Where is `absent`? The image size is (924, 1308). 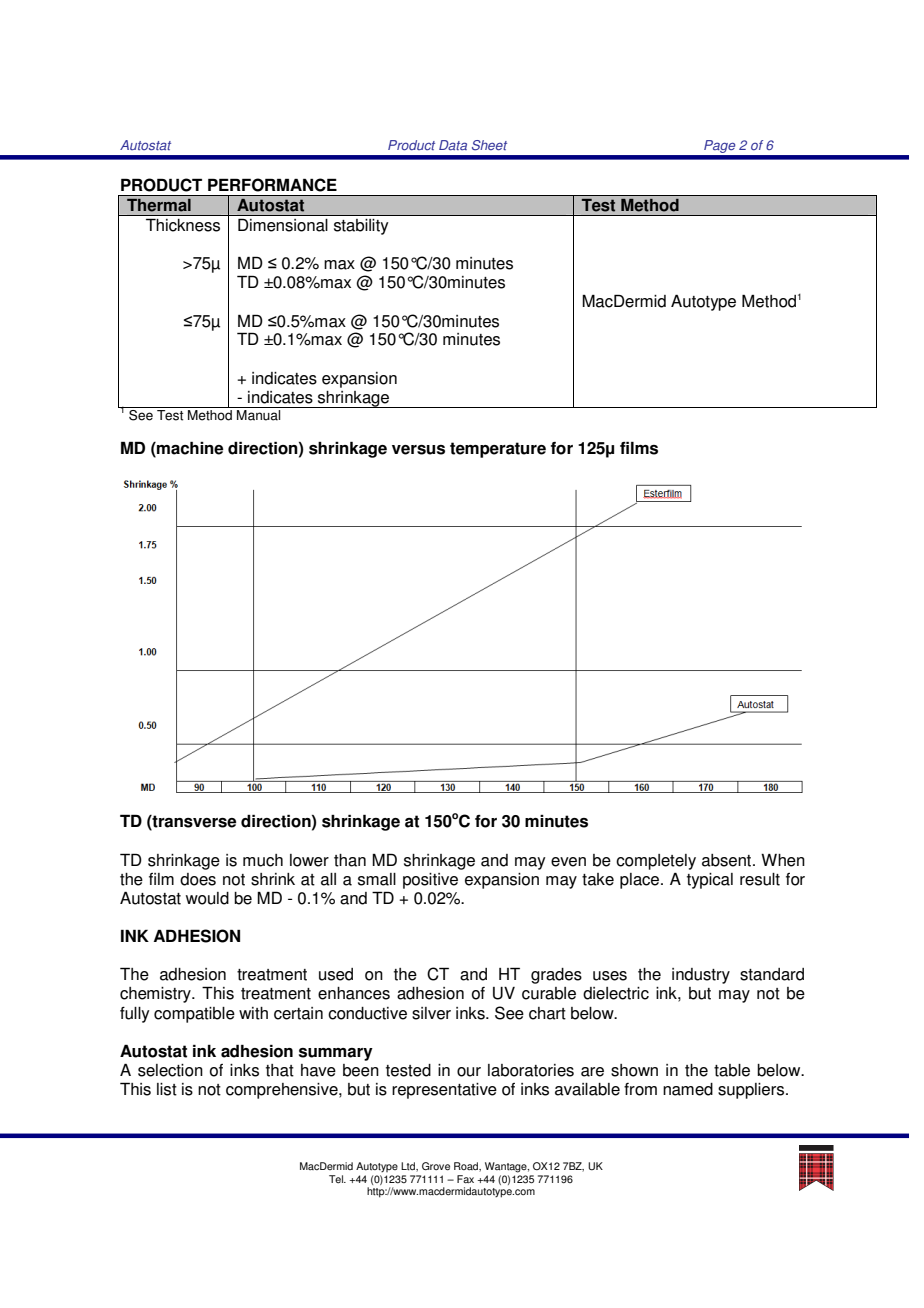 absent is located at coordinates (728, 860).
